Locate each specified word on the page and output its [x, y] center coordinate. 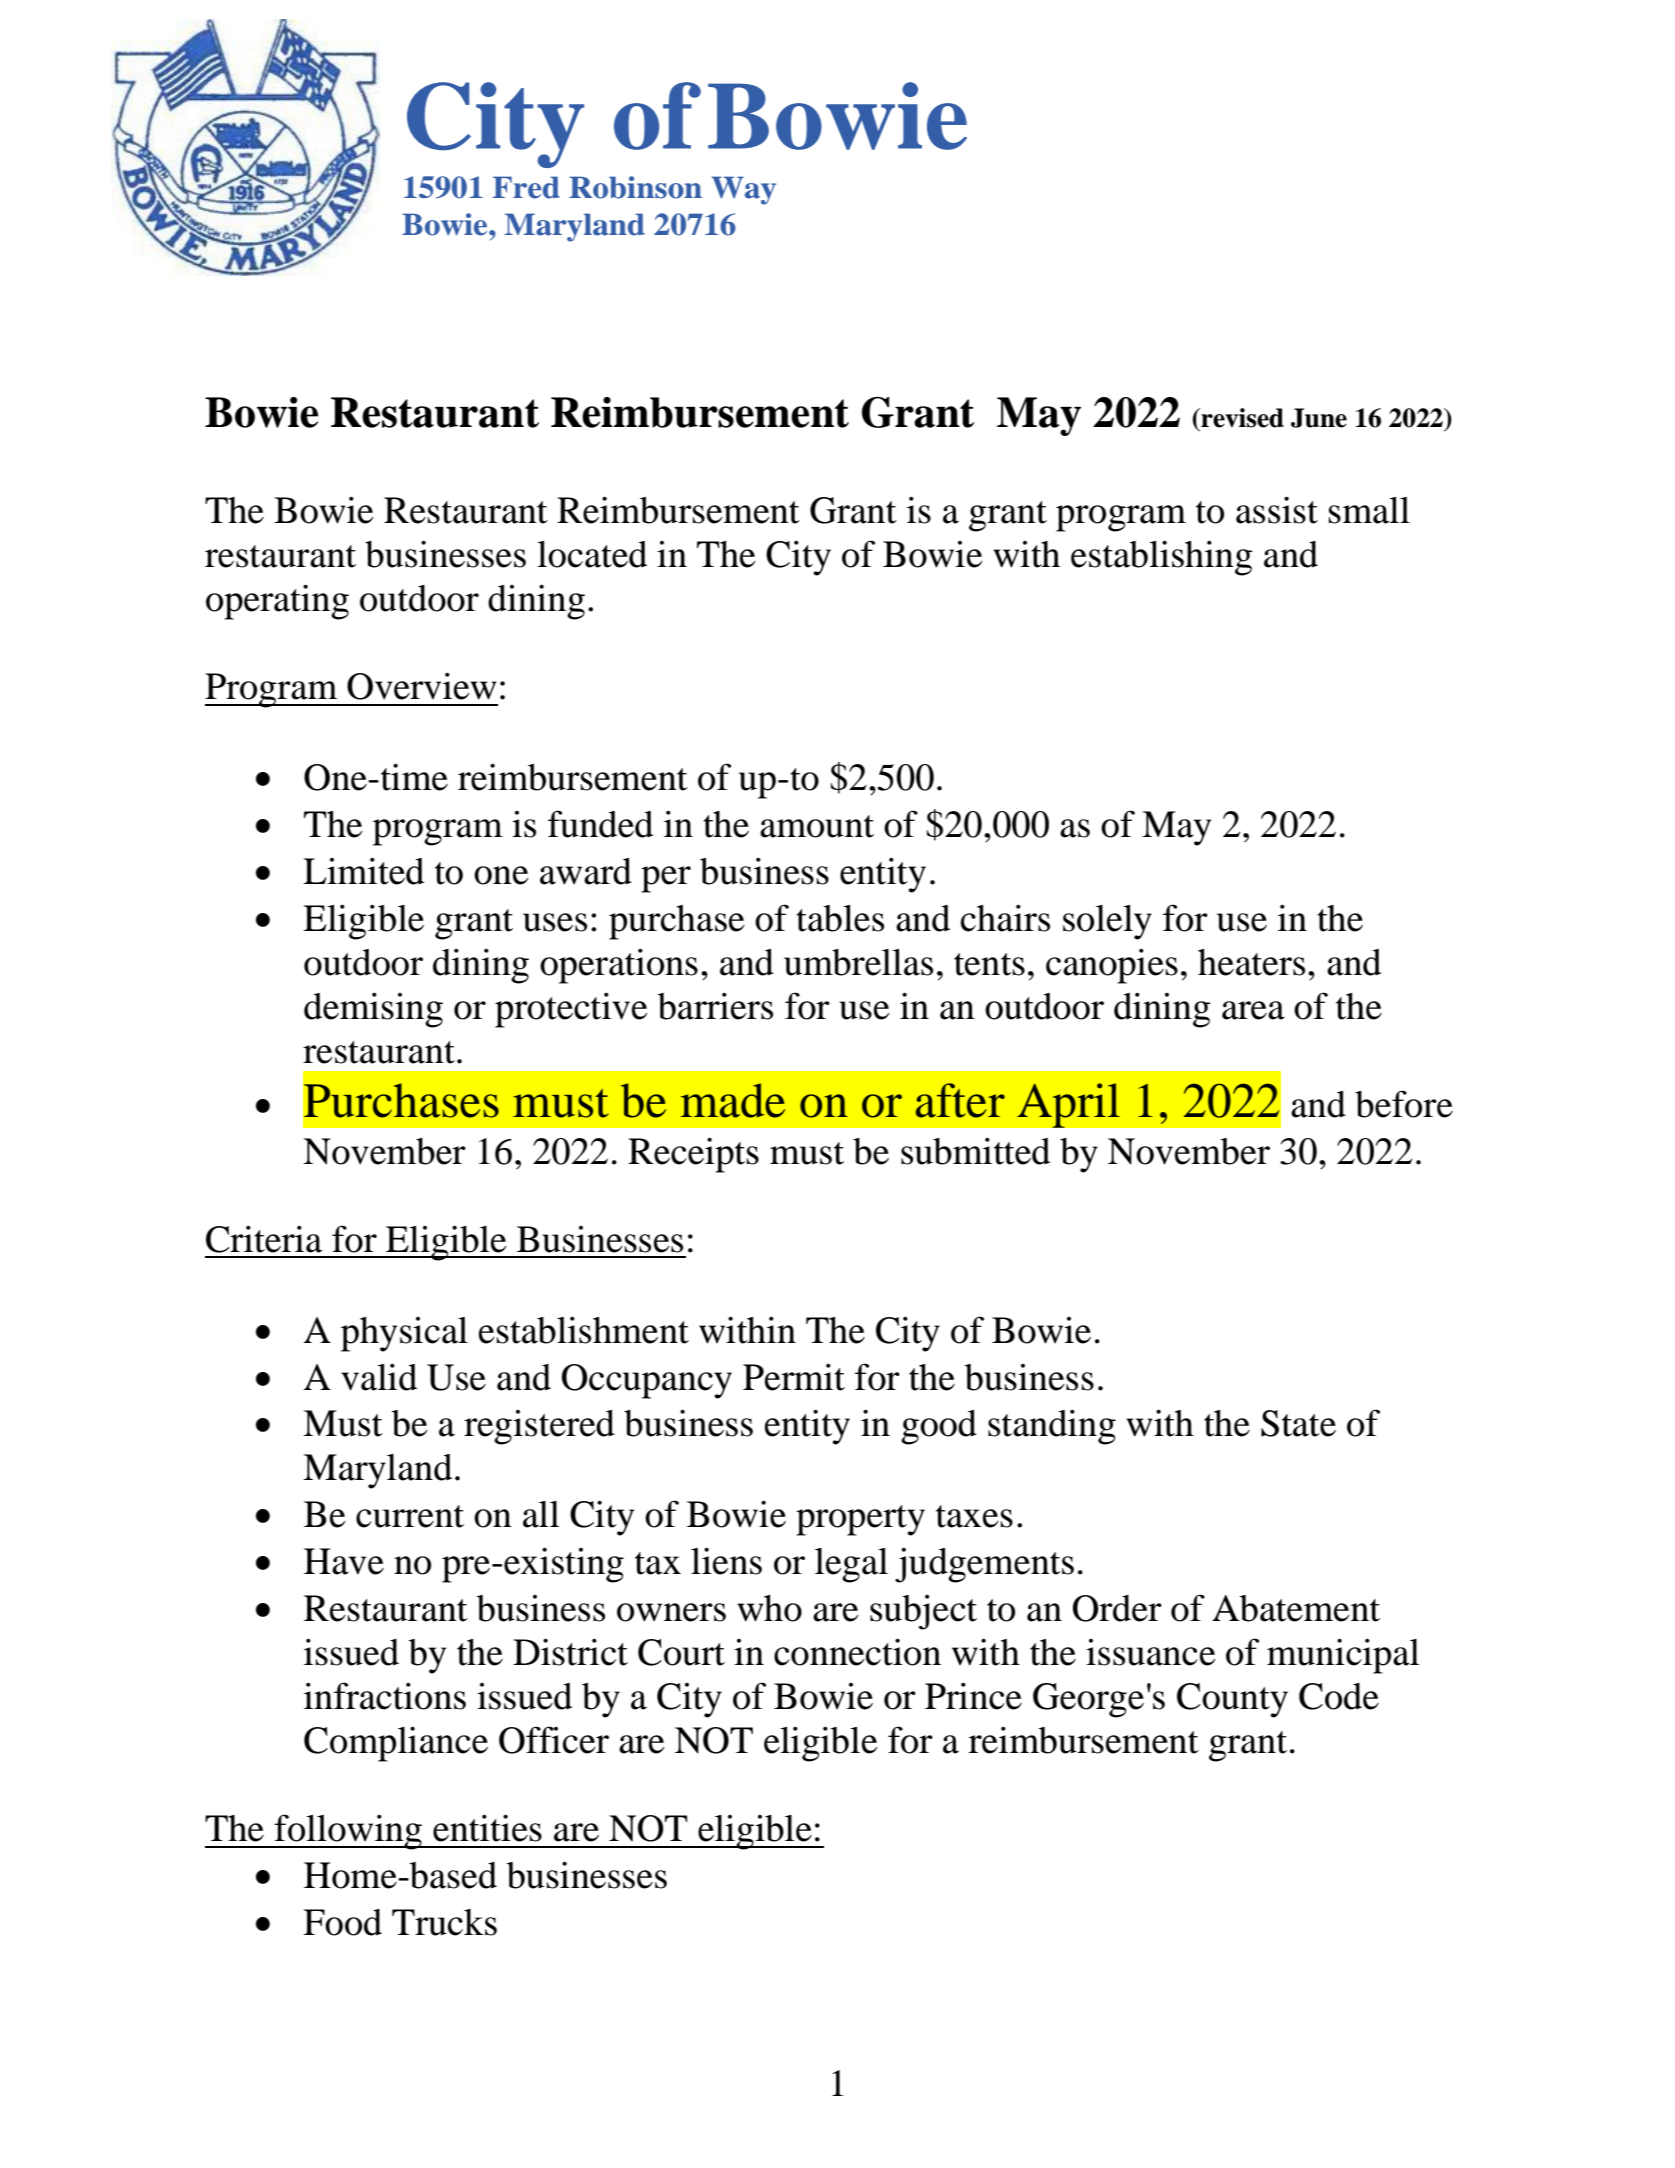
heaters [1251, 962]
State [1298, 1423]
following [348, 1832]
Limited [363, 871]
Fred [526, 187]
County [1232, 1700]
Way [743, 190]
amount [817, 826]
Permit [794, 1377]
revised [1241, 418]
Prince [973, 1696]
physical [404, 1334]
